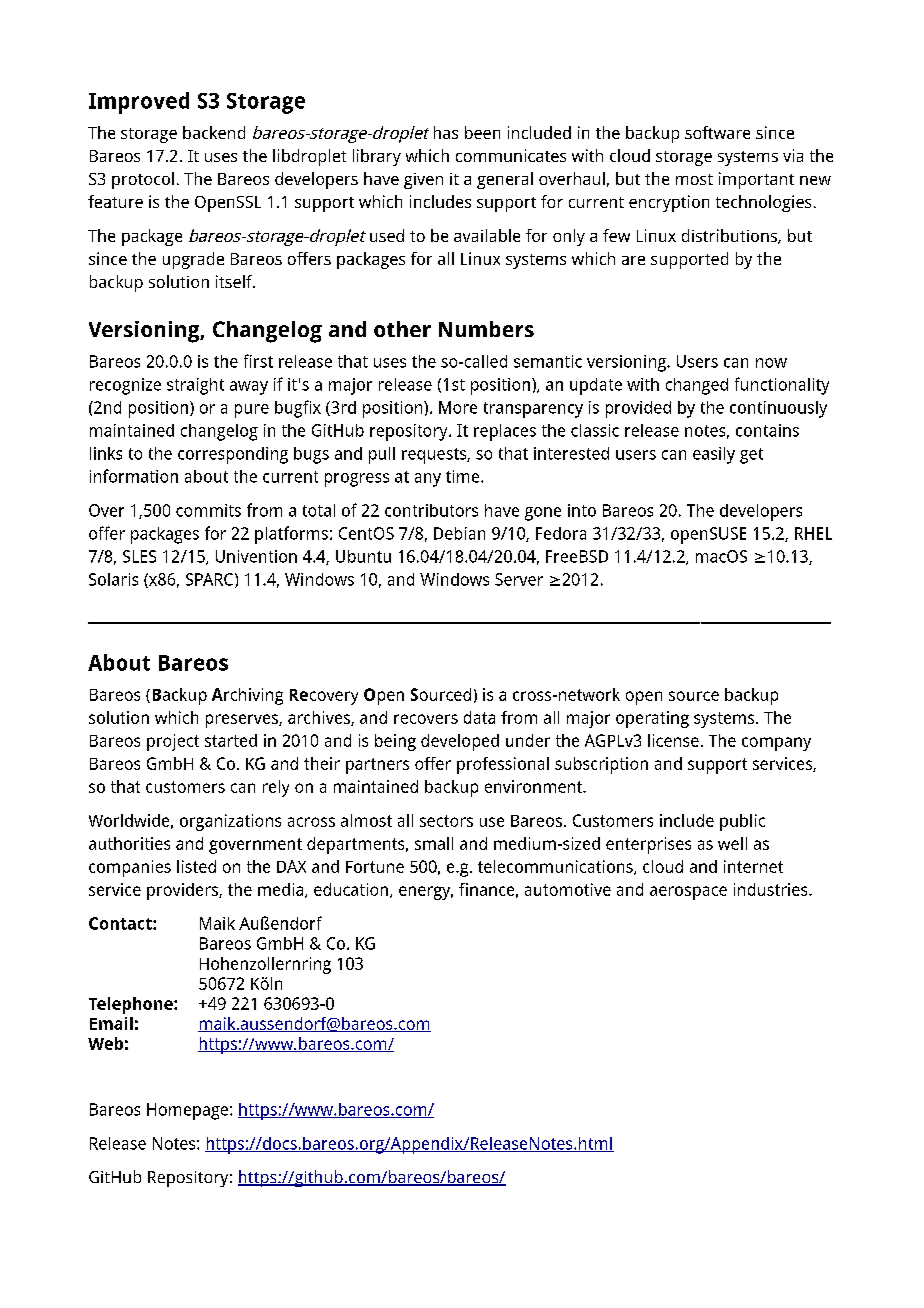 The width and height of the image is (924, 1308). Describe the element at coordinates (479, 717) in the image. I see `data` at that location.
